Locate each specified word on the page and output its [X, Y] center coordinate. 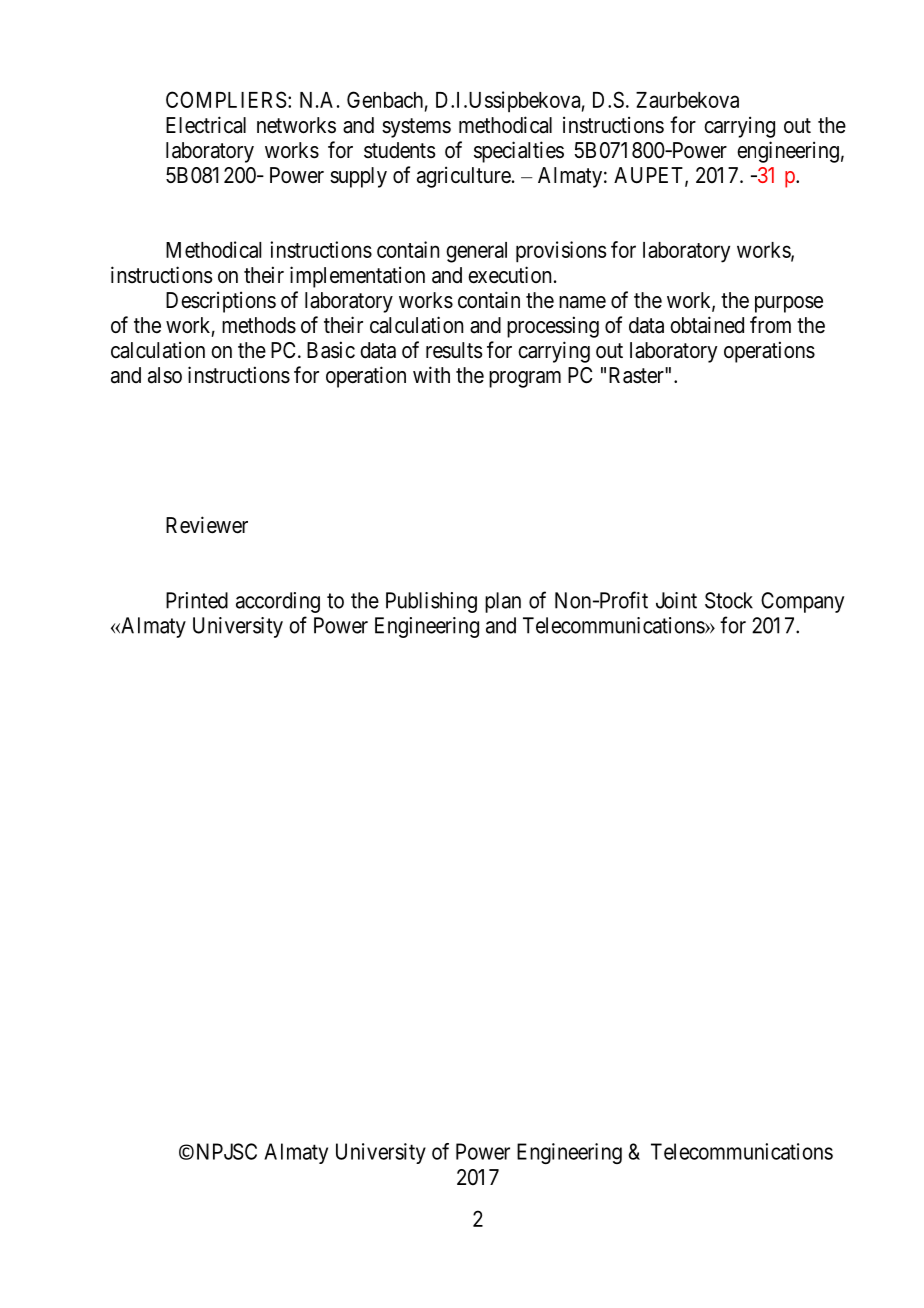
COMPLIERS [226, 99]
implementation [357, 277]
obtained [707, 325]
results [454, 350]
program [525, 379]
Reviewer [207, 525]
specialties [519, 152]
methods [259, 325]
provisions [561, 252]
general [476, 252]
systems [416, 128]
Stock [729, 600]
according [278, 602]
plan [503, 602]
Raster [637, 375]
